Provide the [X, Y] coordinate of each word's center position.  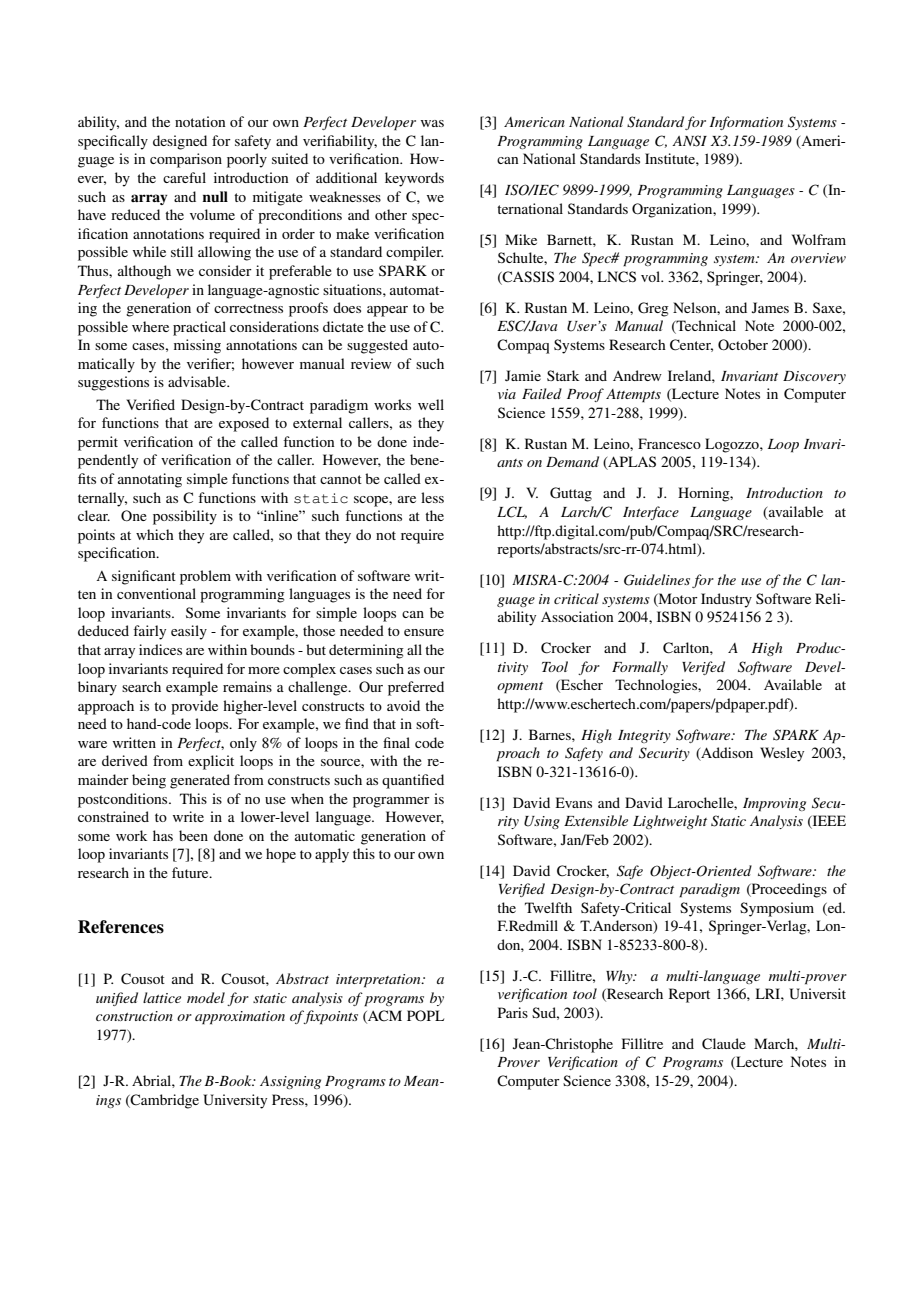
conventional [156, 593]
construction [134, 1016]
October [743, 345]
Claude [724, 1044]
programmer [391, 802]
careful [184, 177]
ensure [424, 632]
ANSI [689, 141]
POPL [425, 1016]
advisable [198, 381]
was [432, 123]
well [431, 404]
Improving [774, 805]
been [193, 835]
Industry [726, 600]
